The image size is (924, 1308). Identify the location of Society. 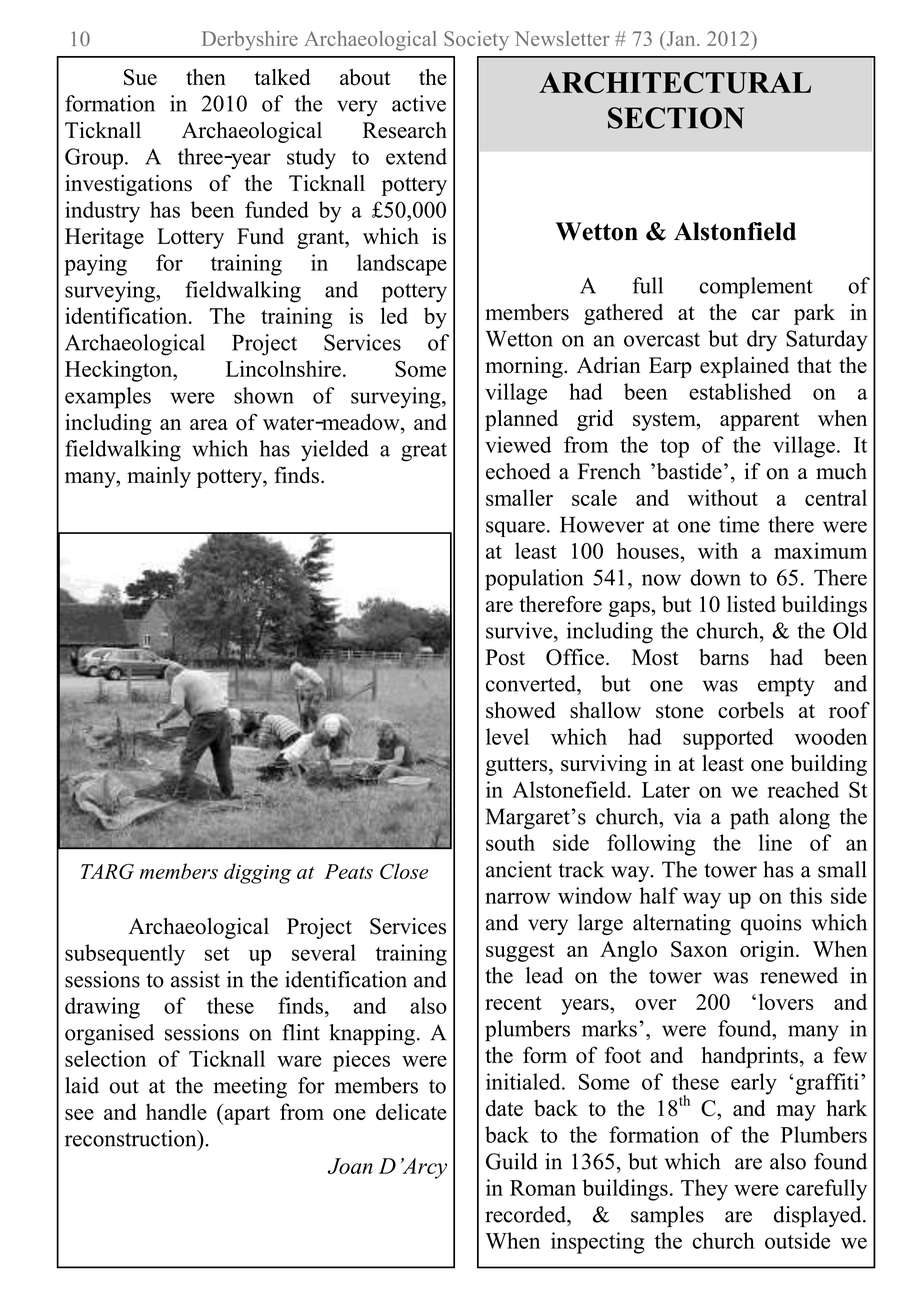
(476, 41).
